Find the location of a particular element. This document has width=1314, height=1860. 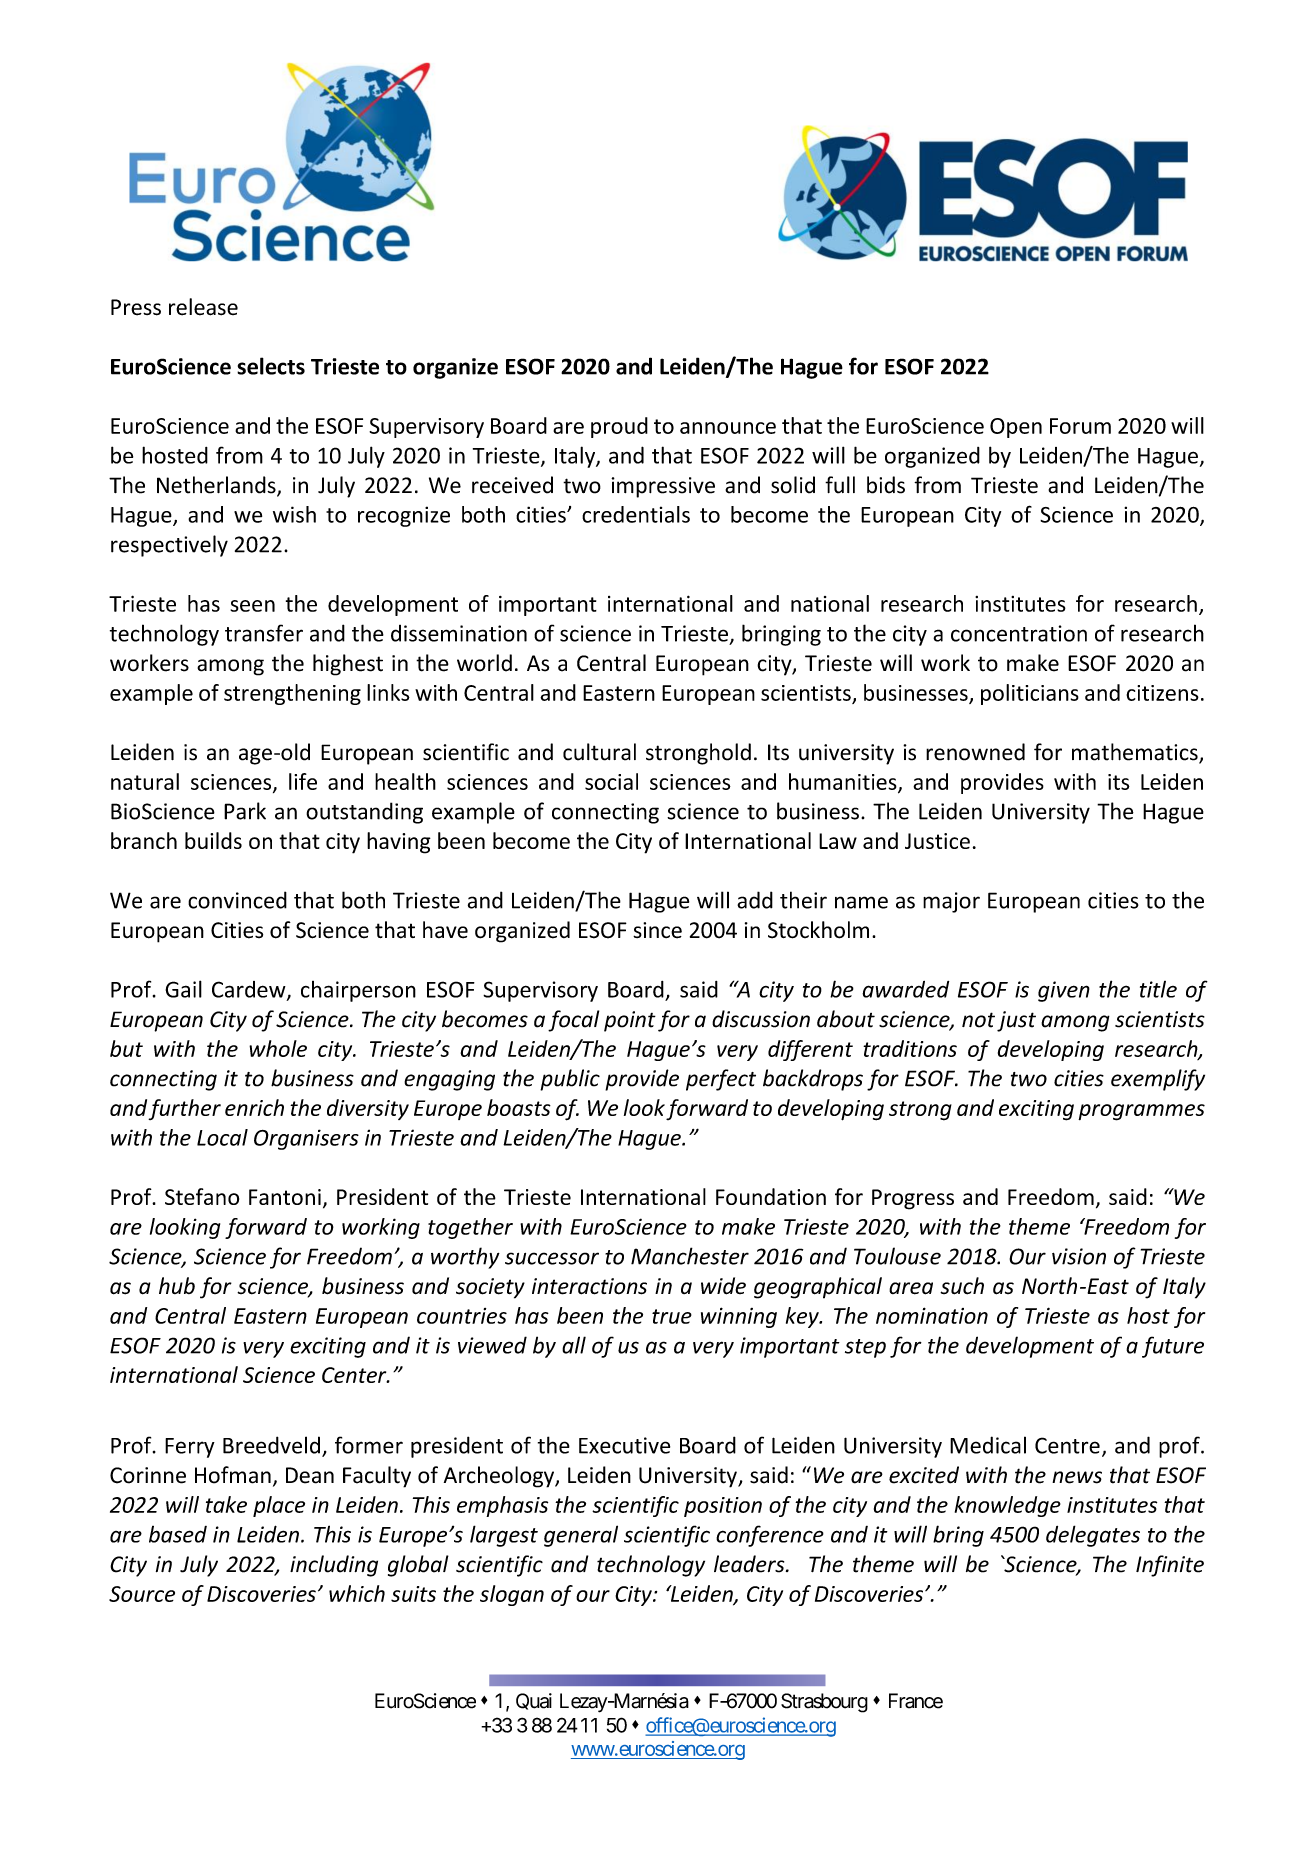

Forum is located at coordinates (1080, 426).
